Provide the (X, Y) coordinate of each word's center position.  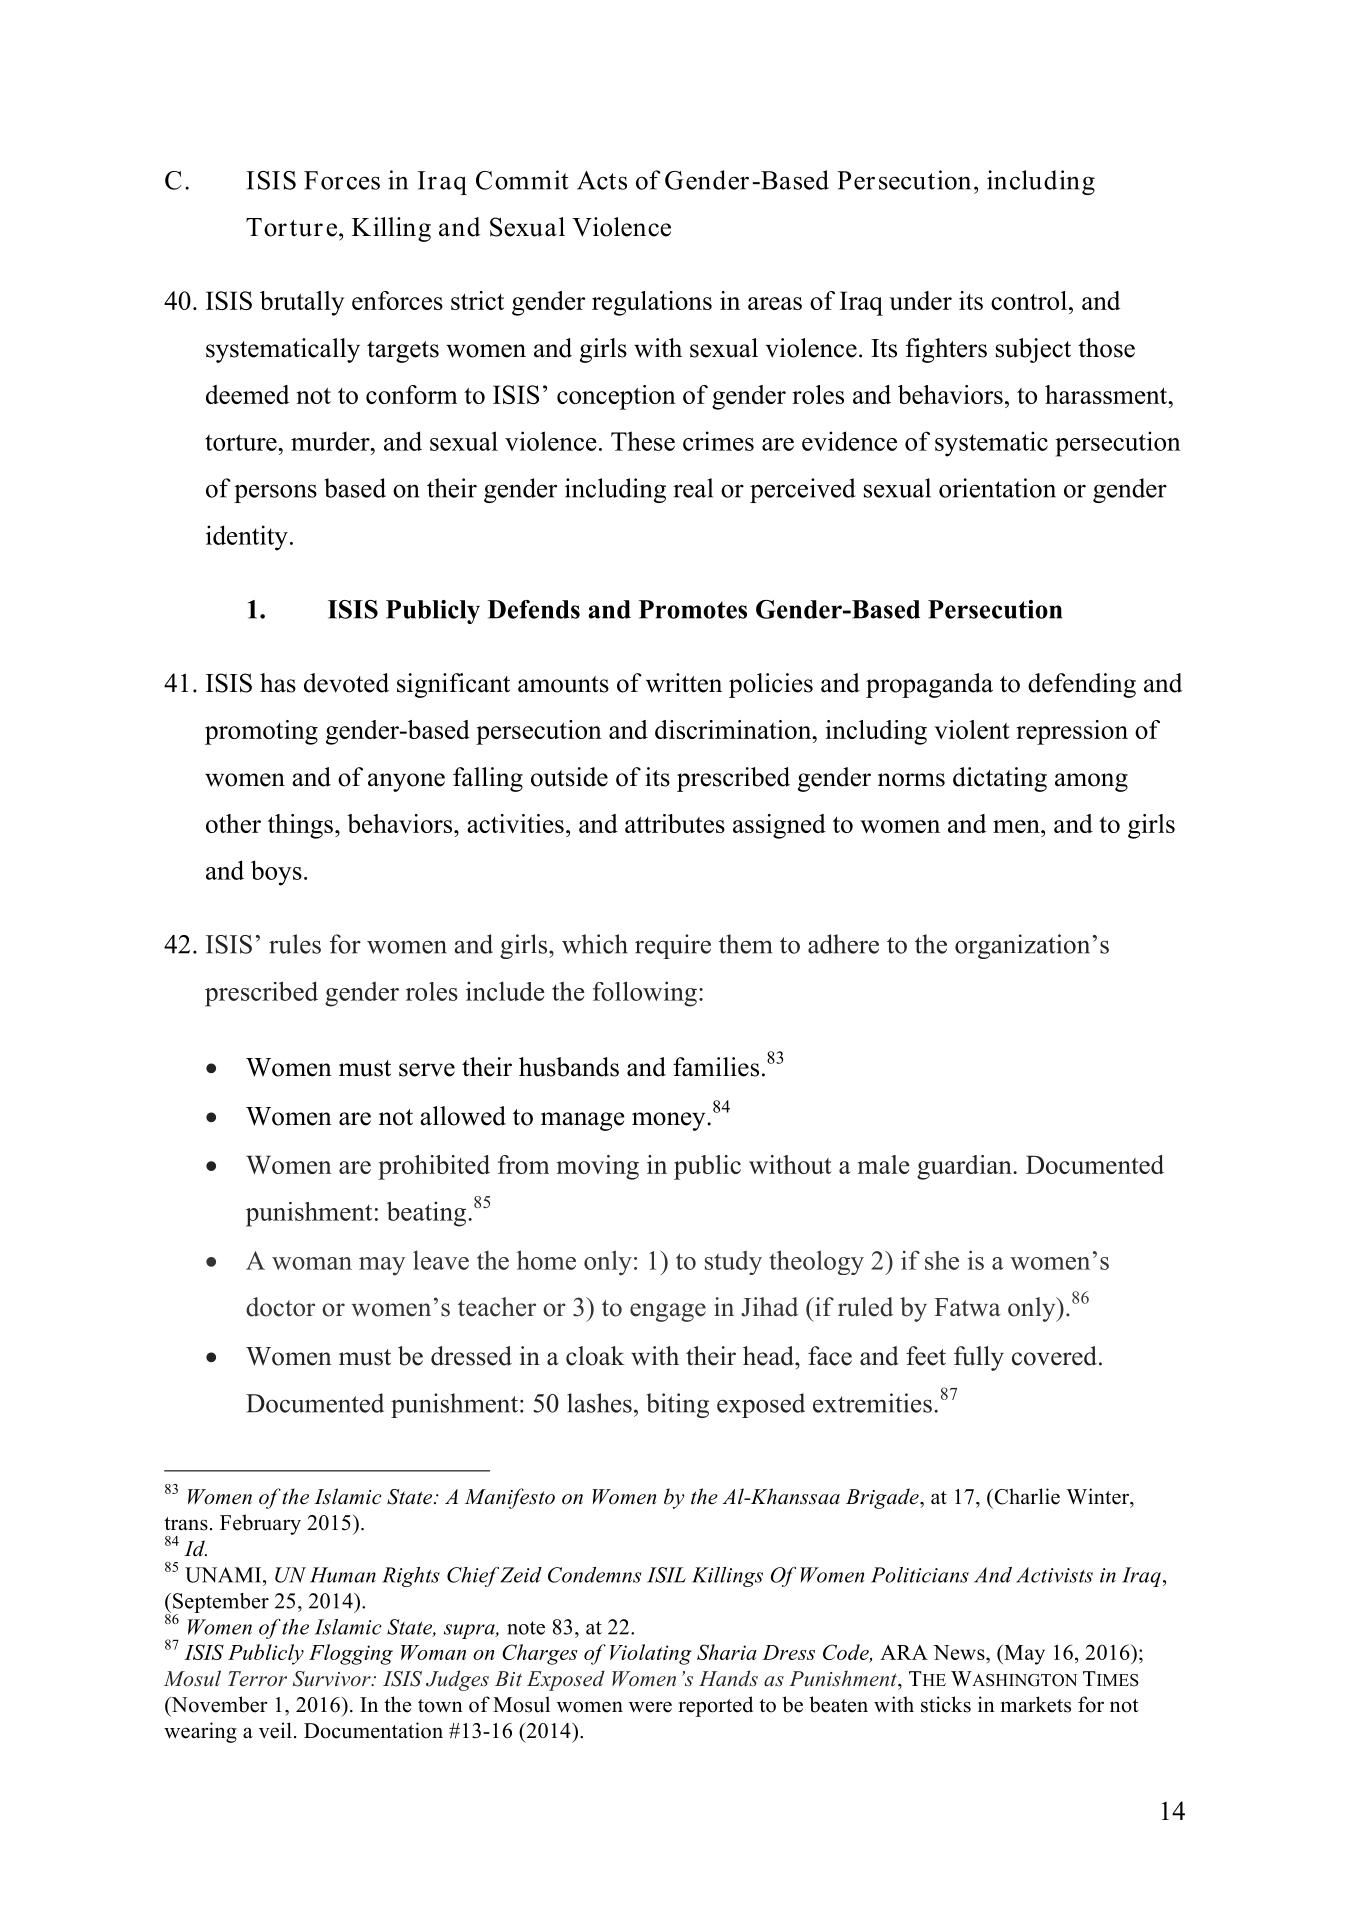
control (1029, 300)
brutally (302, 303)
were (650, 1707)
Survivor (333, 1679)
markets (1036, 1704)
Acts (602, 180)
